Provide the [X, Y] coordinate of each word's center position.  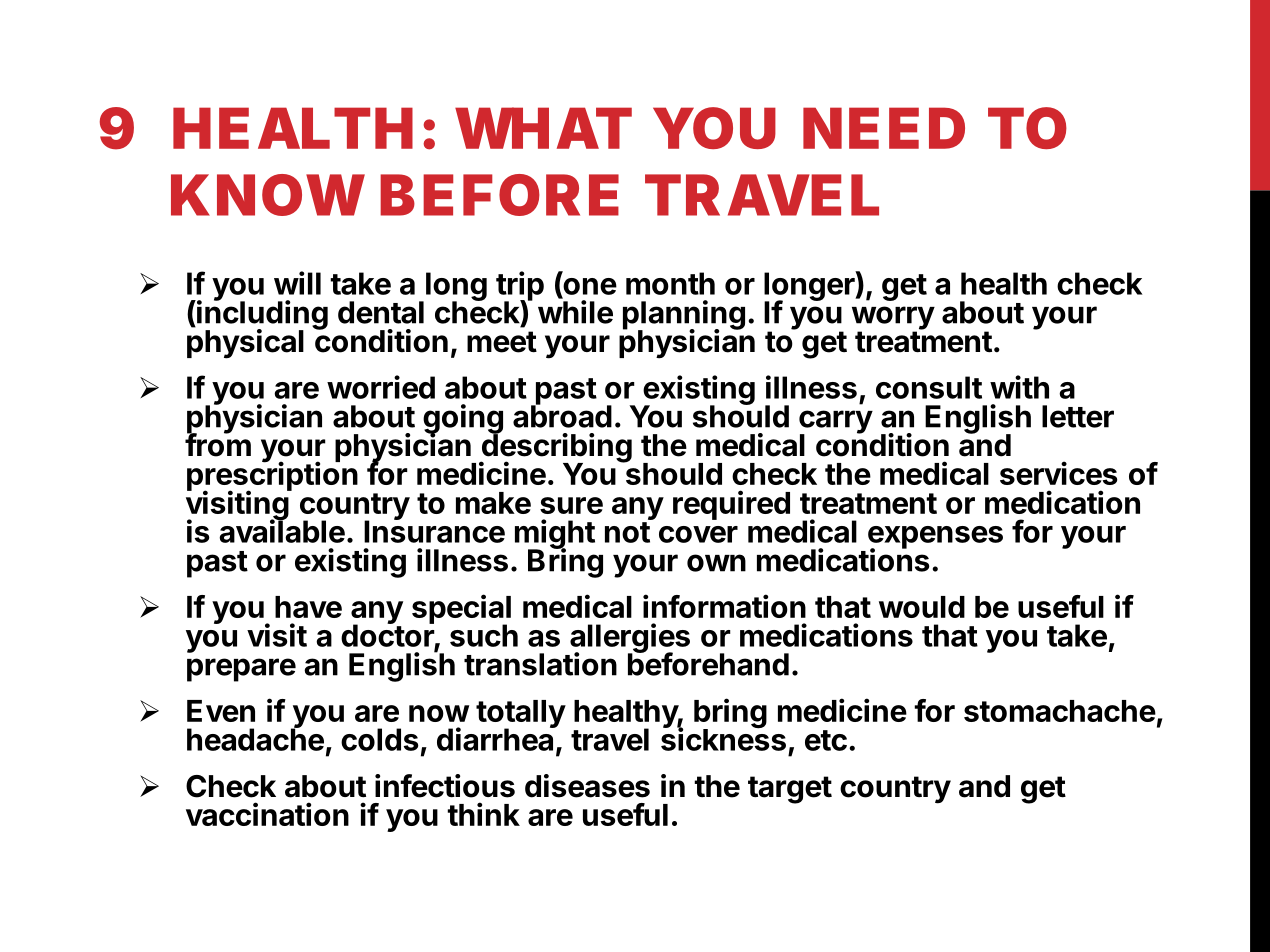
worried [381, 387]
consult [929, 387]
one [589, 287]
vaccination [267, 814]
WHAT [543, 128]
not [627, 532]
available [282, 530]
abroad [562, 415]
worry [893, 319]
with [1019, 387]
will [297, 283]
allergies [630, 639]
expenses [935, 538]
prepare [241, 670]
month [670, 283]
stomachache [1060, 711]
